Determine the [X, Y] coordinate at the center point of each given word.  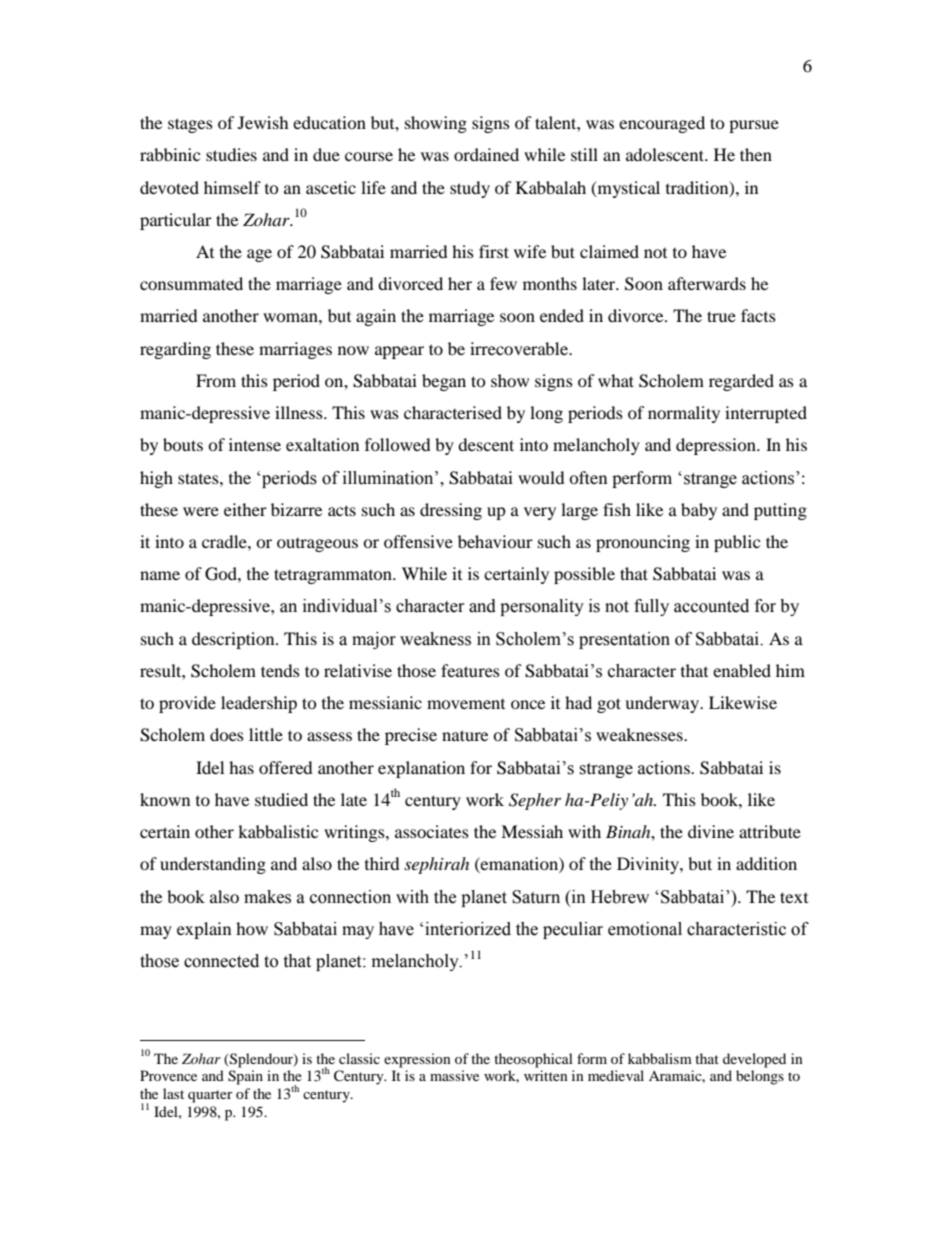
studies [231, 154]
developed [754, 1060]
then [756, 154]
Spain [245, 1077]
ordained [486, 154]
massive [454, 1075]
